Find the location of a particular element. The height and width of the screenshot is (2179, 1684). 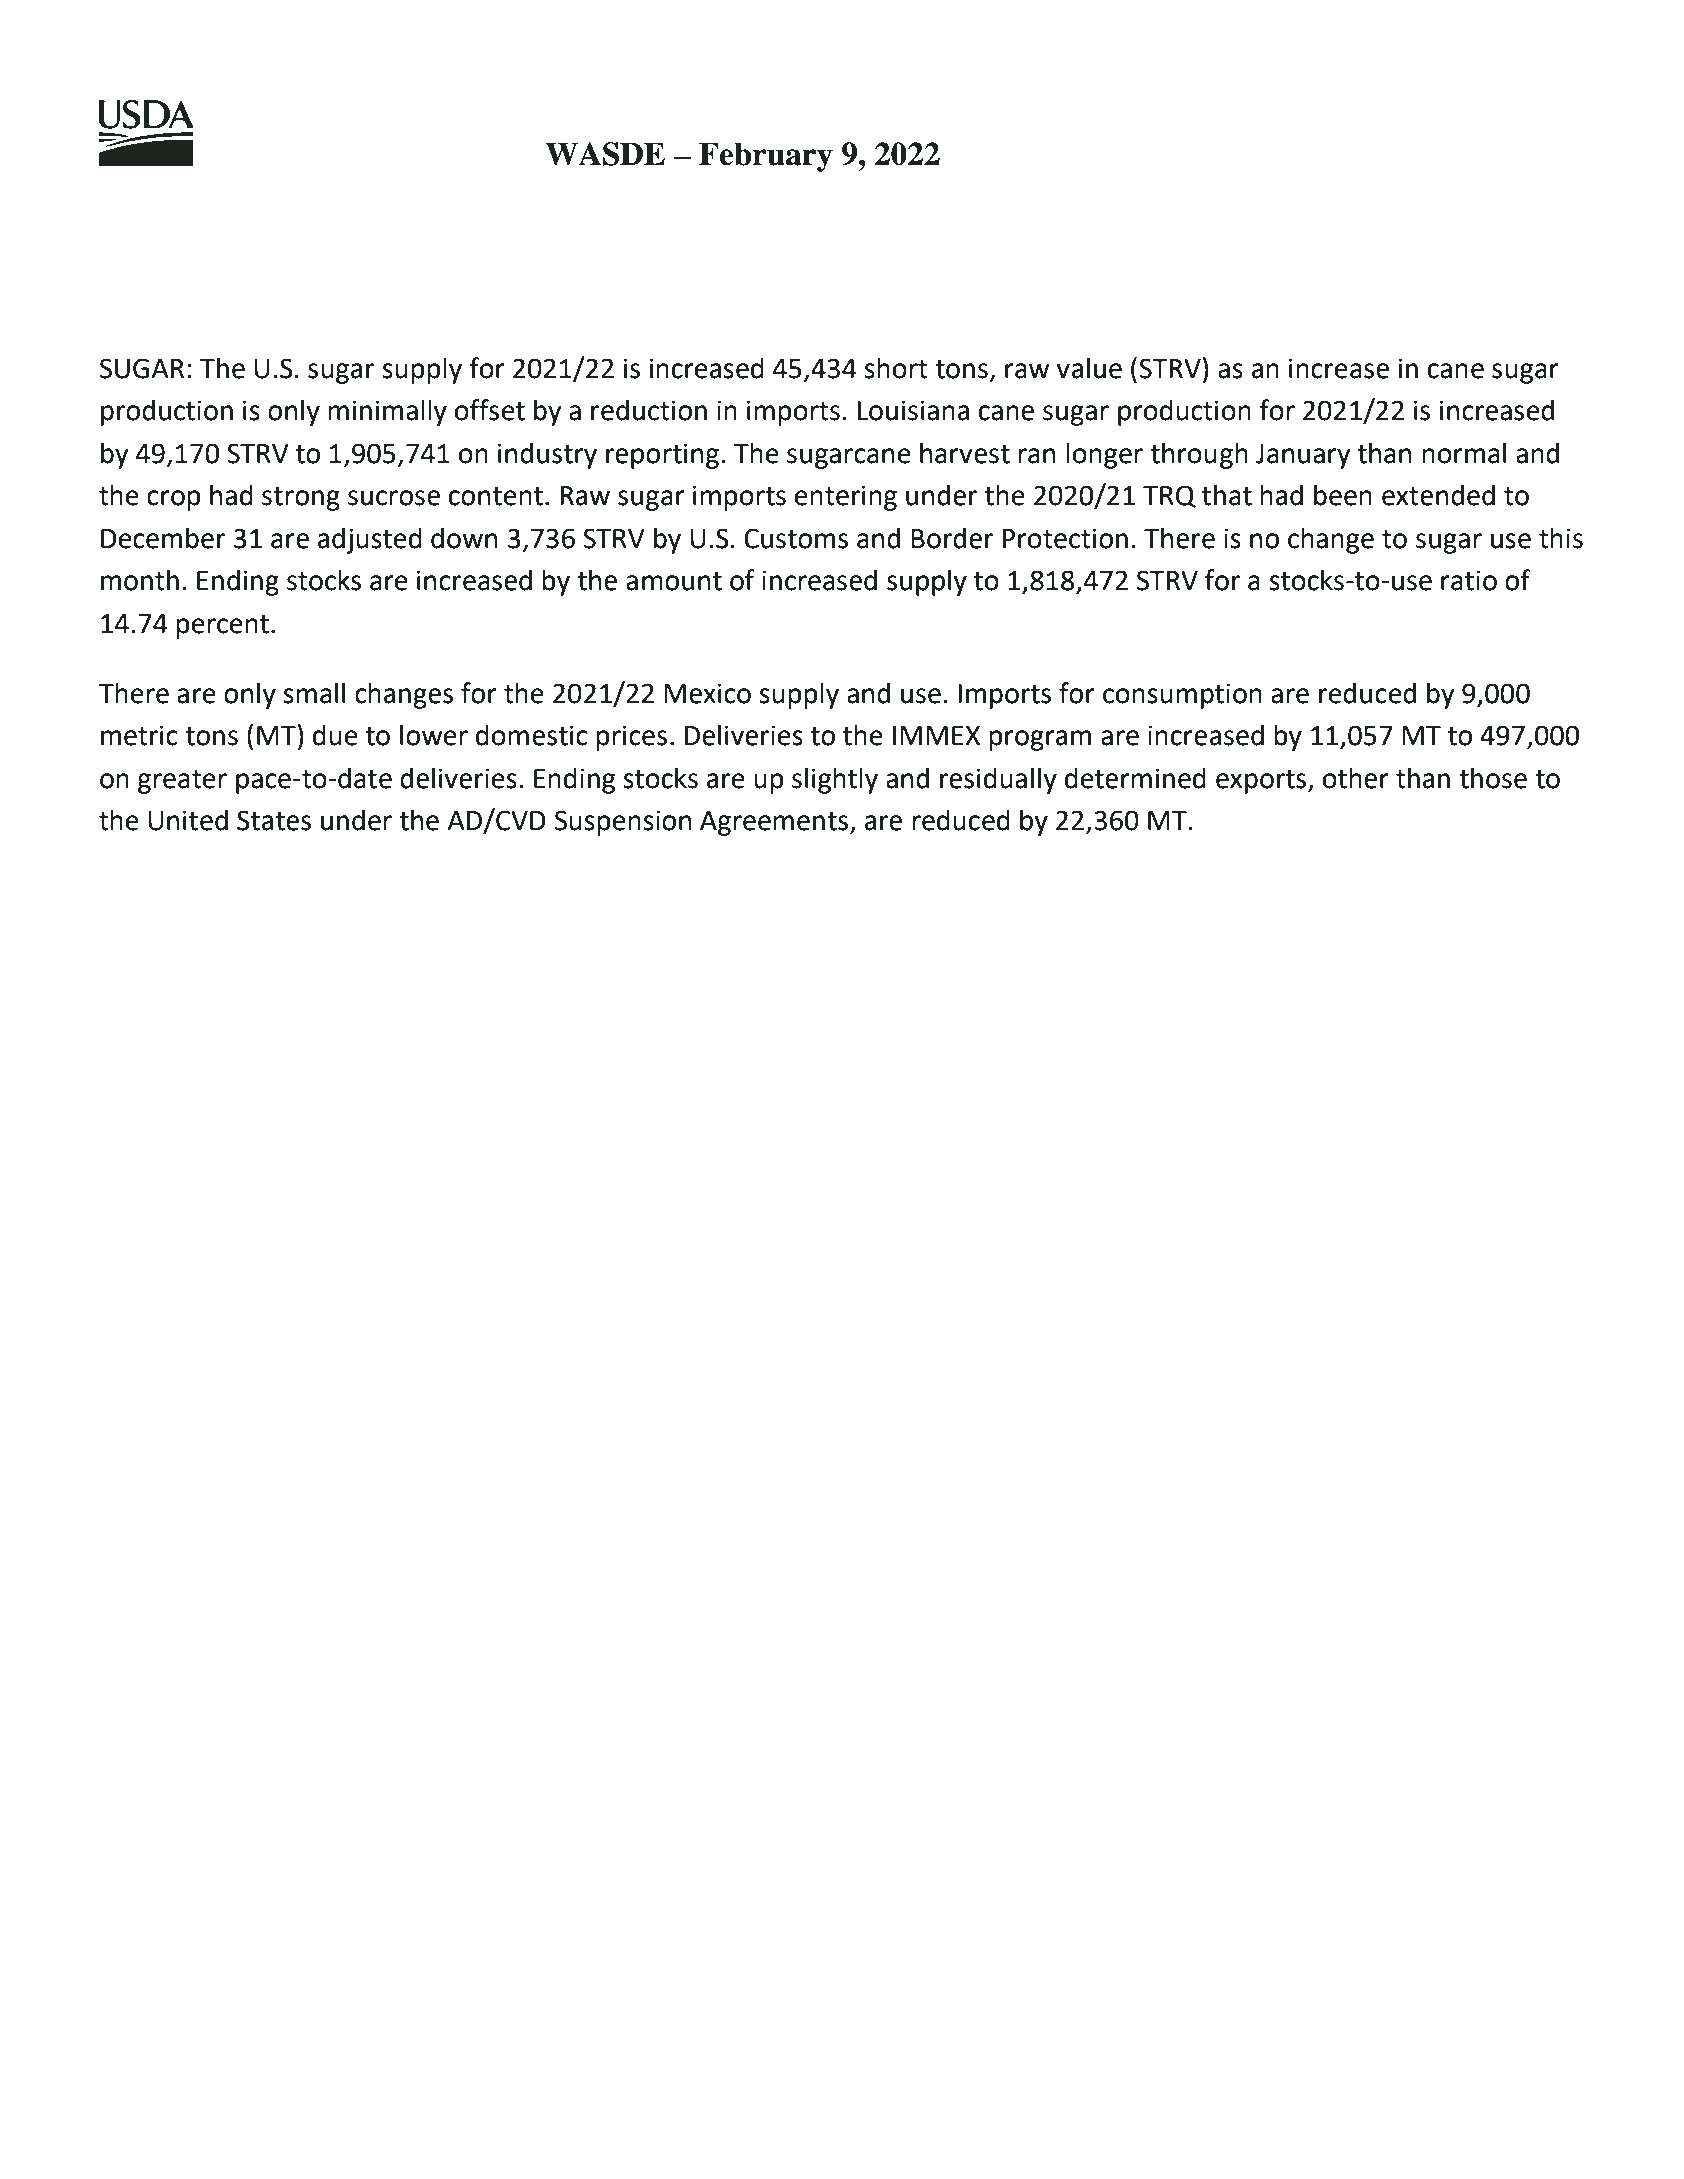

value is located at coordinates (1089, 368).
